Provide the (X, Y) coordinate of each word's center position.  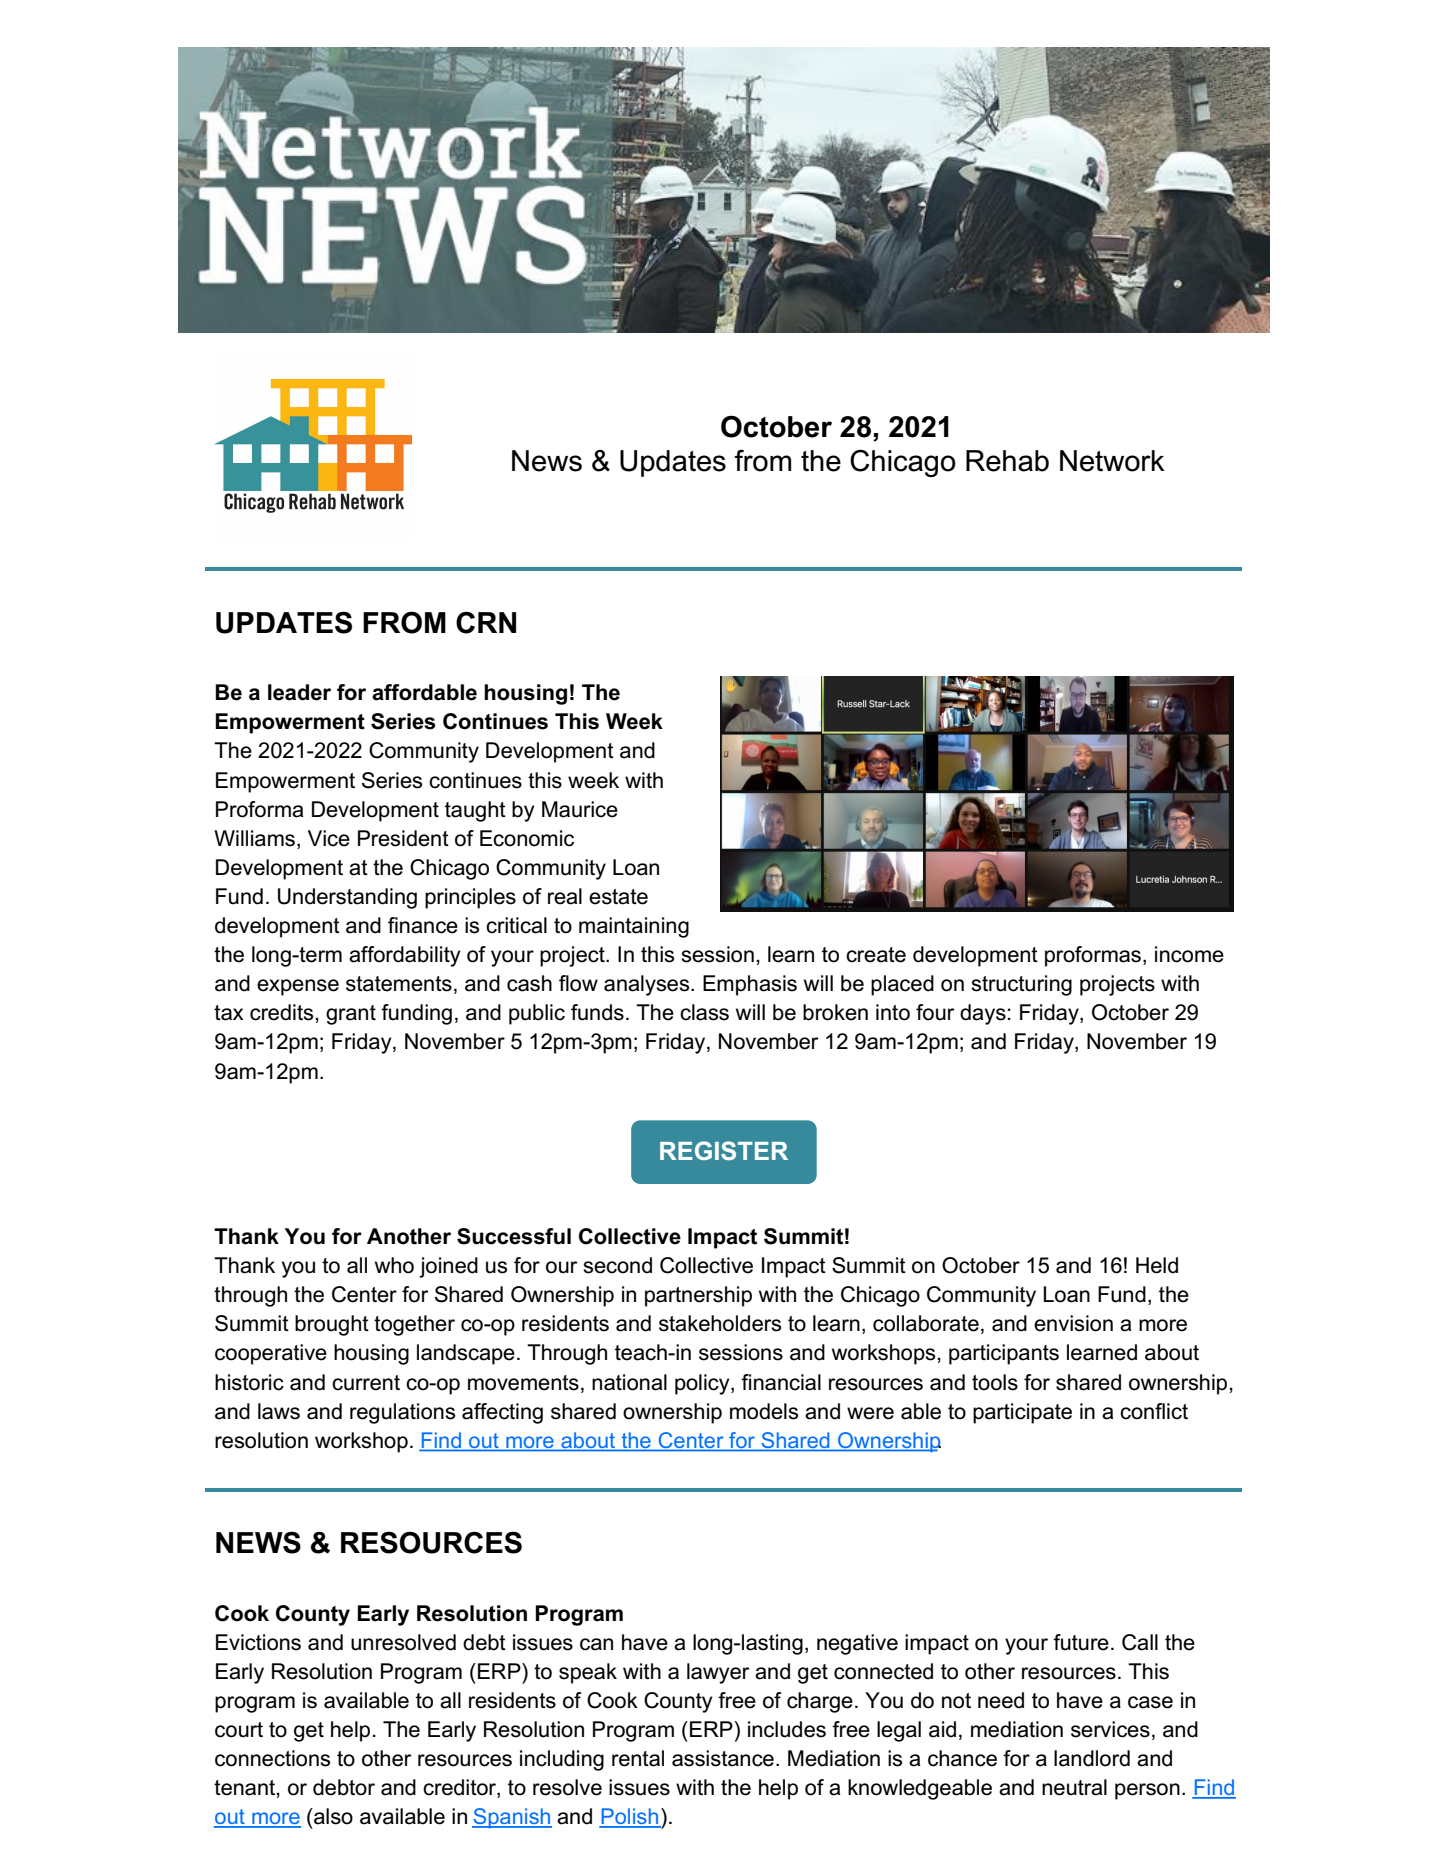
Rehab (1007, 461)
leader (299, 692)
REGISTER (724, 1150)
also (332, 1816)
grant (351, 1015)
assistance (723, 1758)
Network (1112, 461)
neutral (1074, 1787)
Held (1157, 1265)
